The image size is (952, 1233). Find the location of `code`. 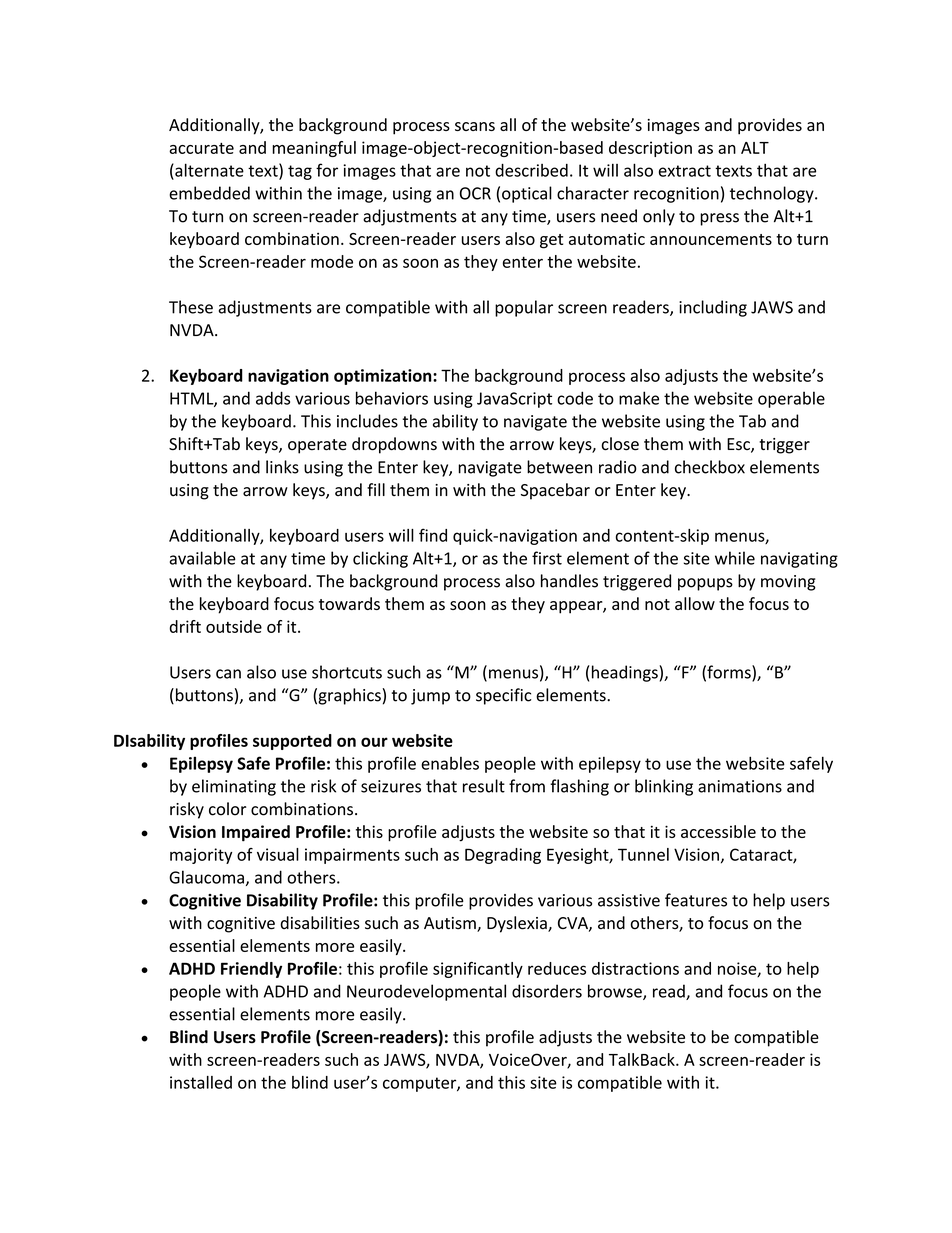

code is located at coordinates (575, 398).
